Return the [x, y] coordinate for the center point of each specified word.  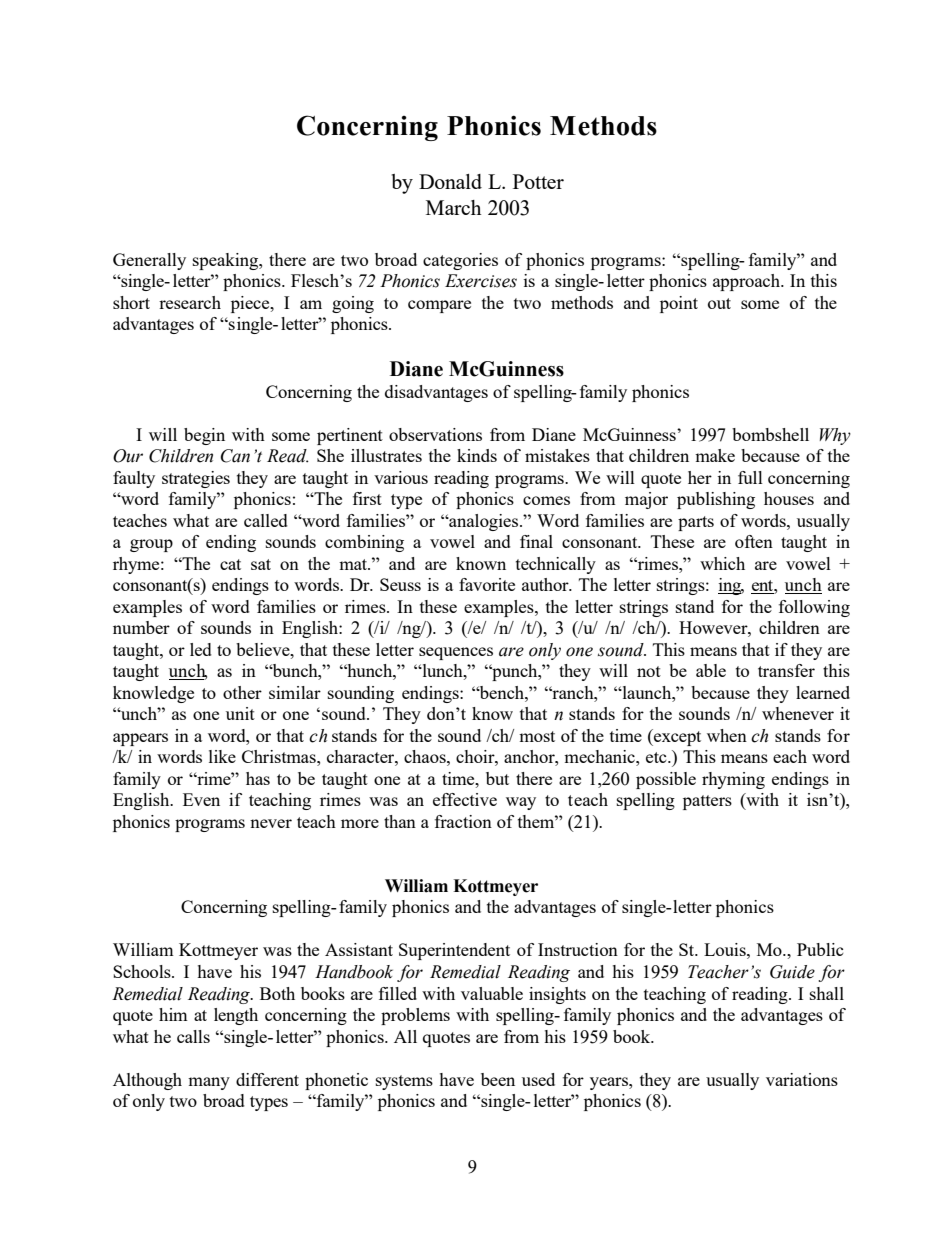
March [453, 207]
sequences [456, 653]
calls [193, 1036]
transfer [786, 670]
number [141, 627]
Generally [149, 261]
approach [748, 282]
